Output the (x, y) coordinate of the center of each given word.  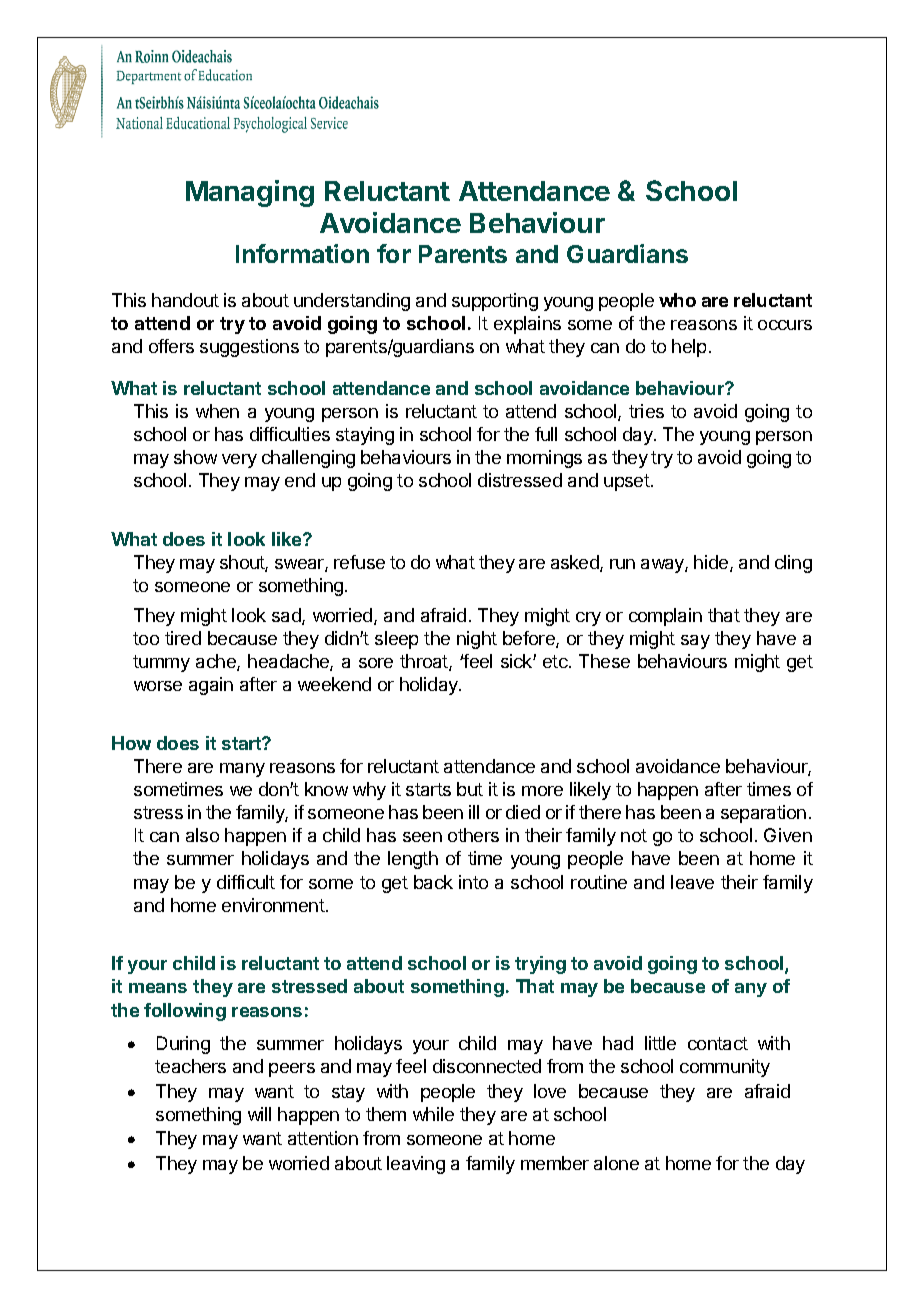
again (211, 686)
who (677, 300)
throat (425, 662)
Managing (250, 193)
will (259, 1114)
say (695, 642)
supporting (495, 302)
